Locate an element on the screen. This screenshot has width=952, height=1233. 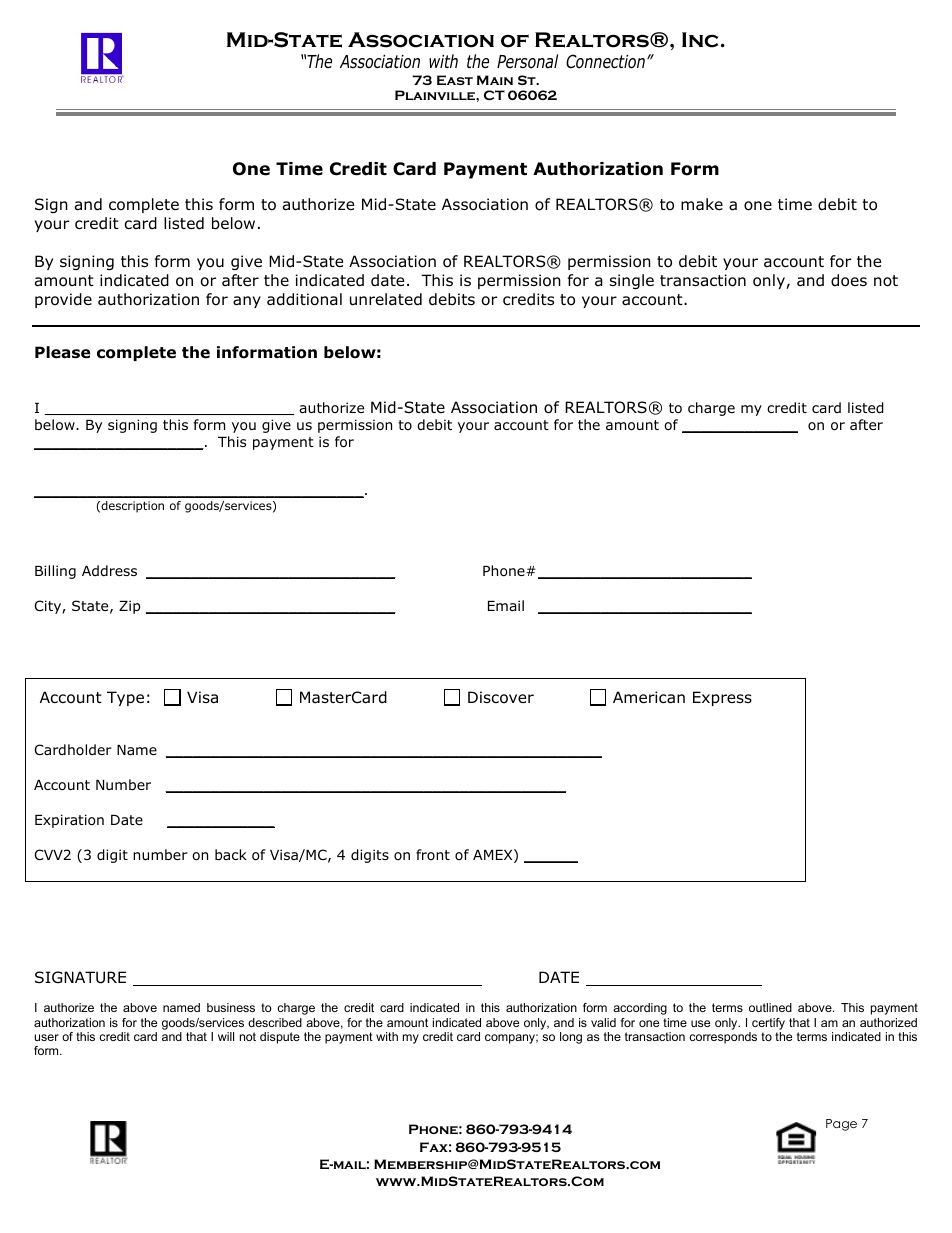
does is located at coordinates (849, 280).
